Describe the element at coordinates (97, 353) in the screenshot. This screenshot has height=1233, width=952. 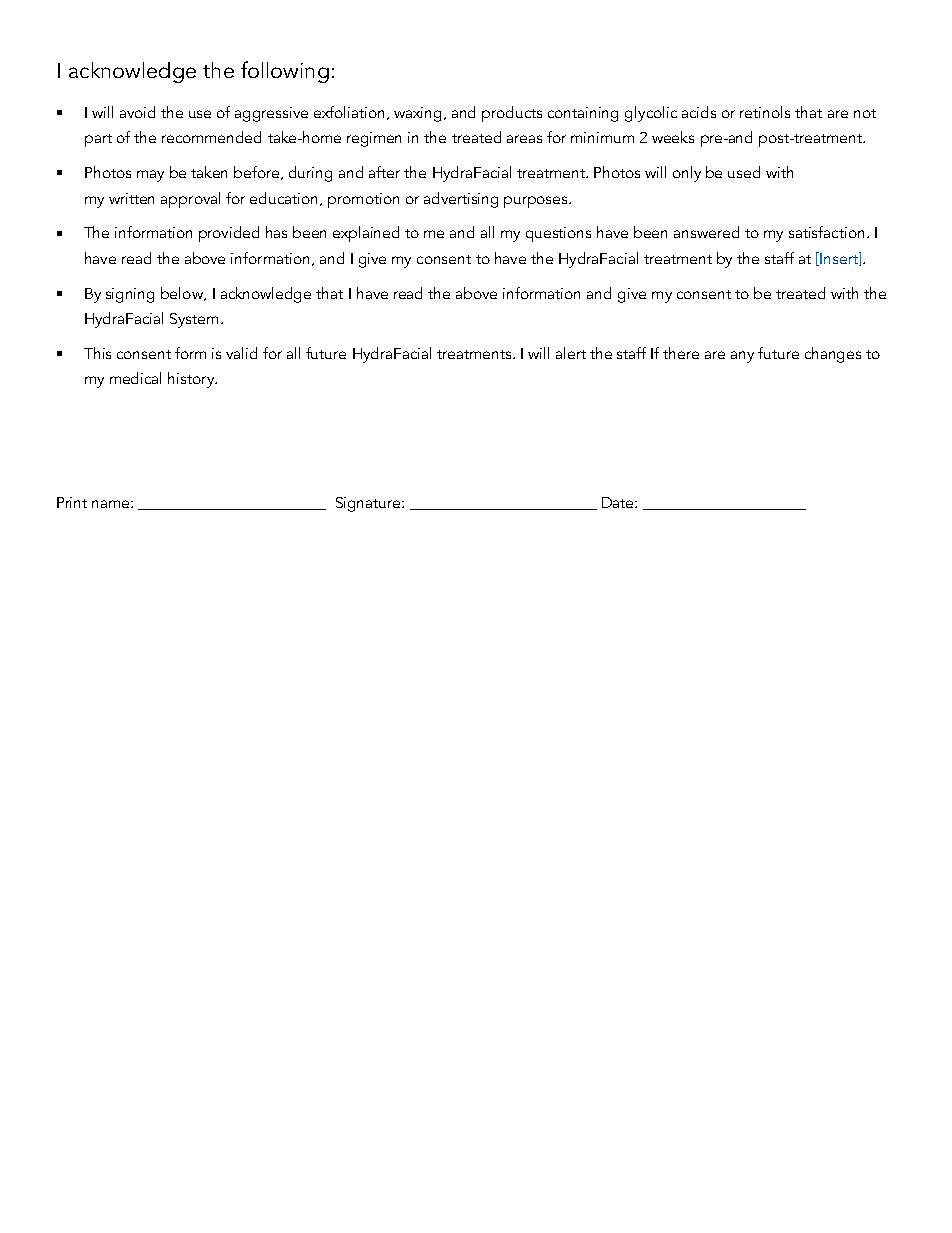
I see `This` at that location.
